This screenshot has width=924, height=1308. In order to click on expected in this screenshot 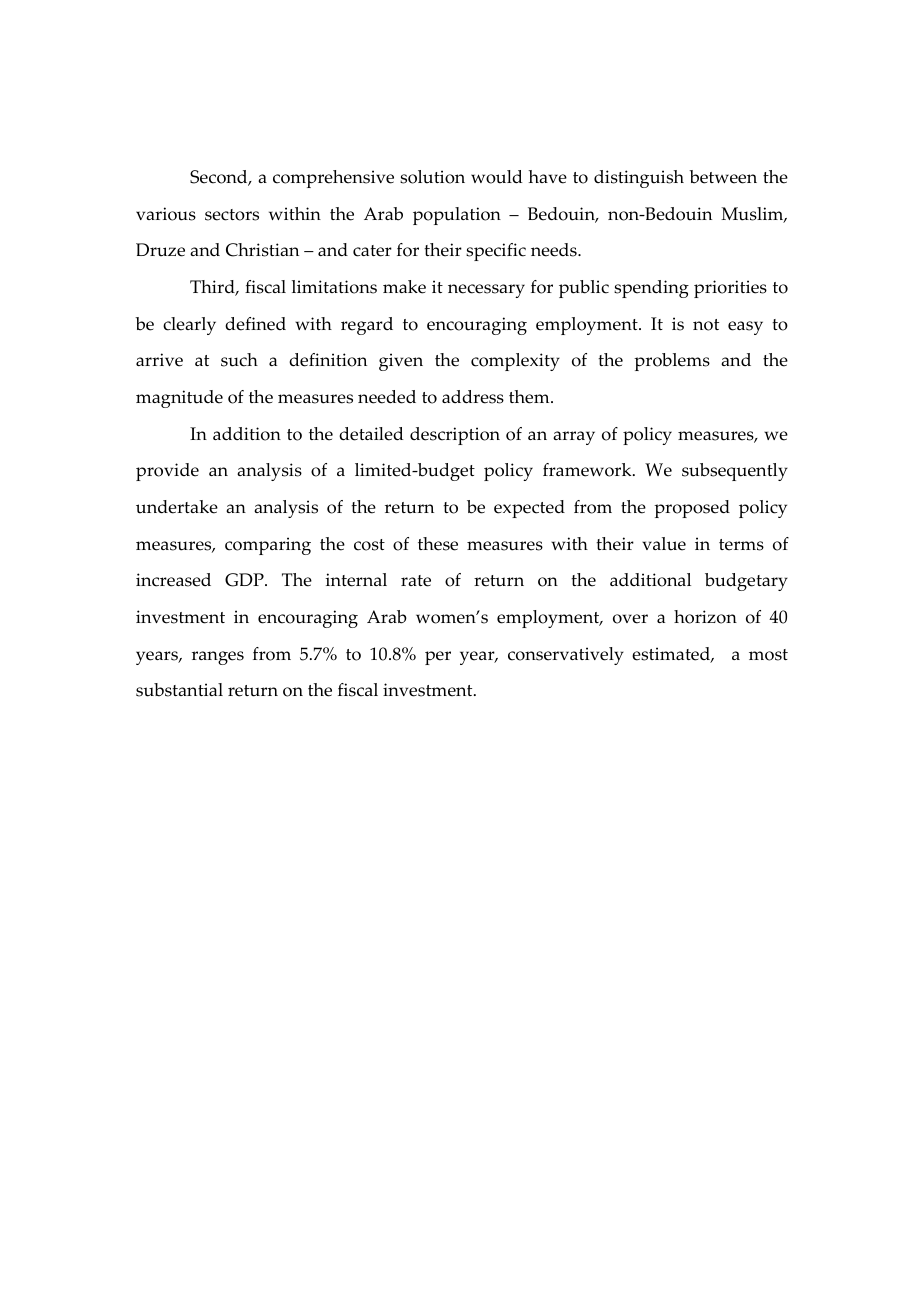, I will do `click(529, 509)`.
